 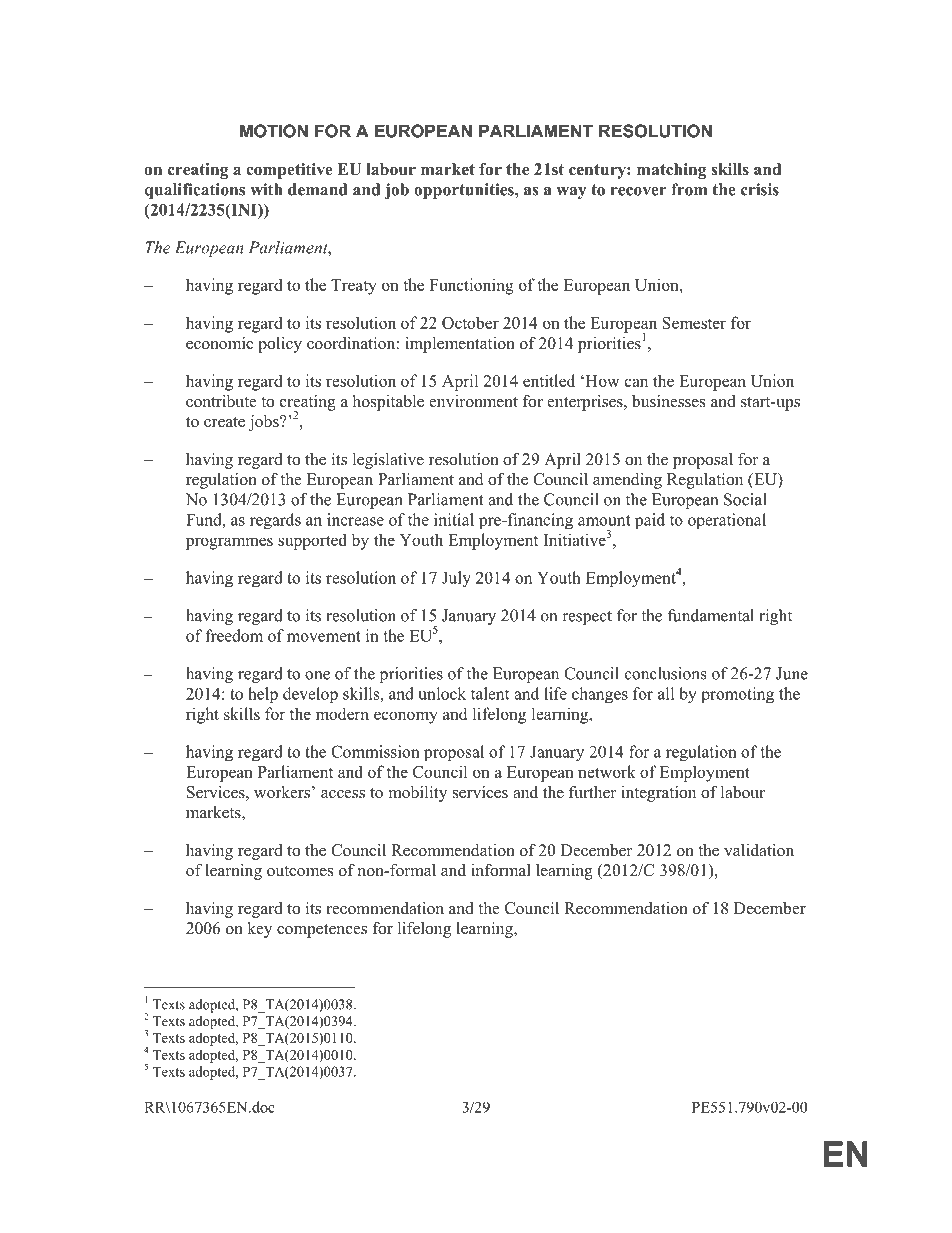 What do you see at coordinates (671, 171) in the document?
I see `matching` at bounding box center [671, 171].
